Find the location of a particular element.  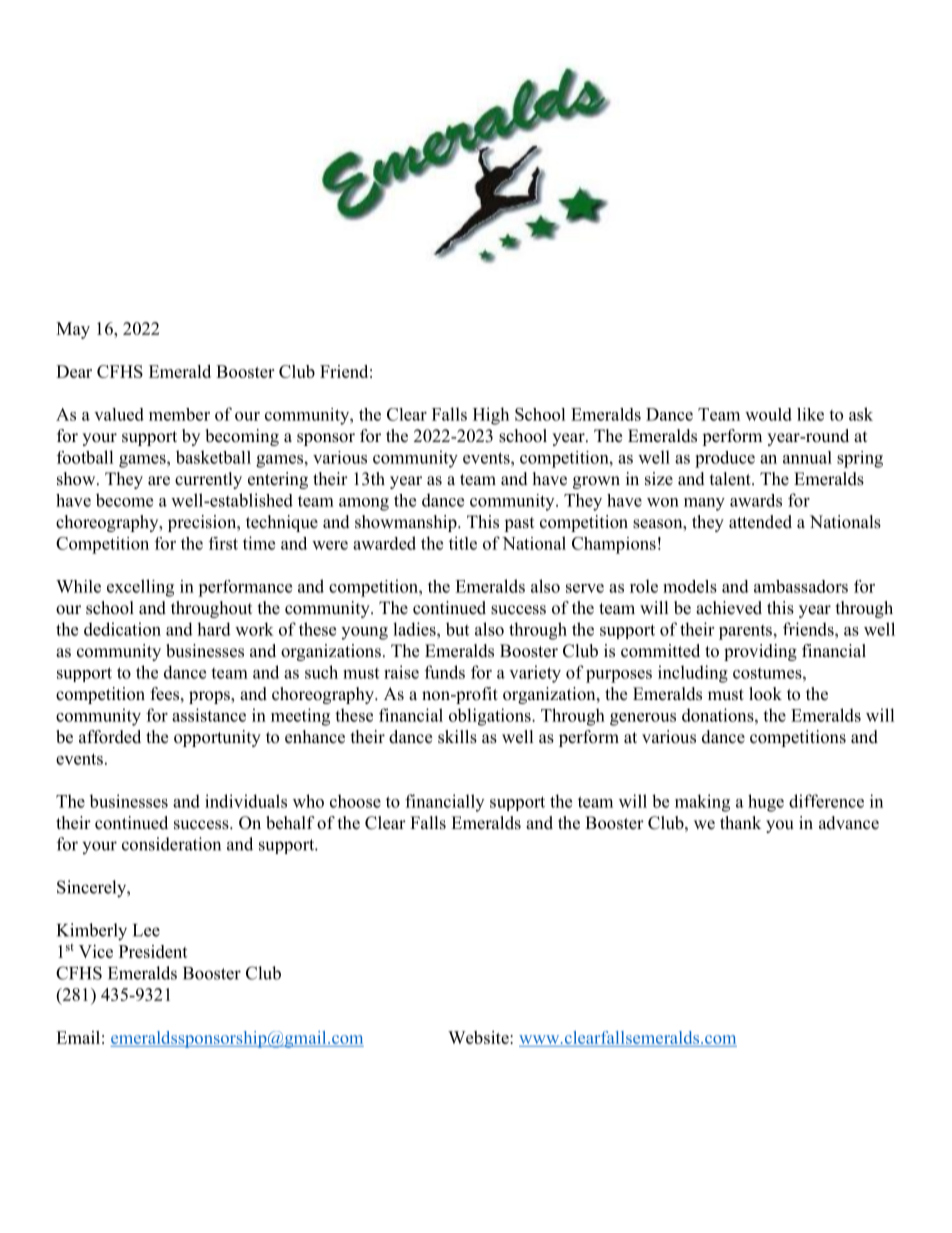

May is located at coordinates (73, 330).
